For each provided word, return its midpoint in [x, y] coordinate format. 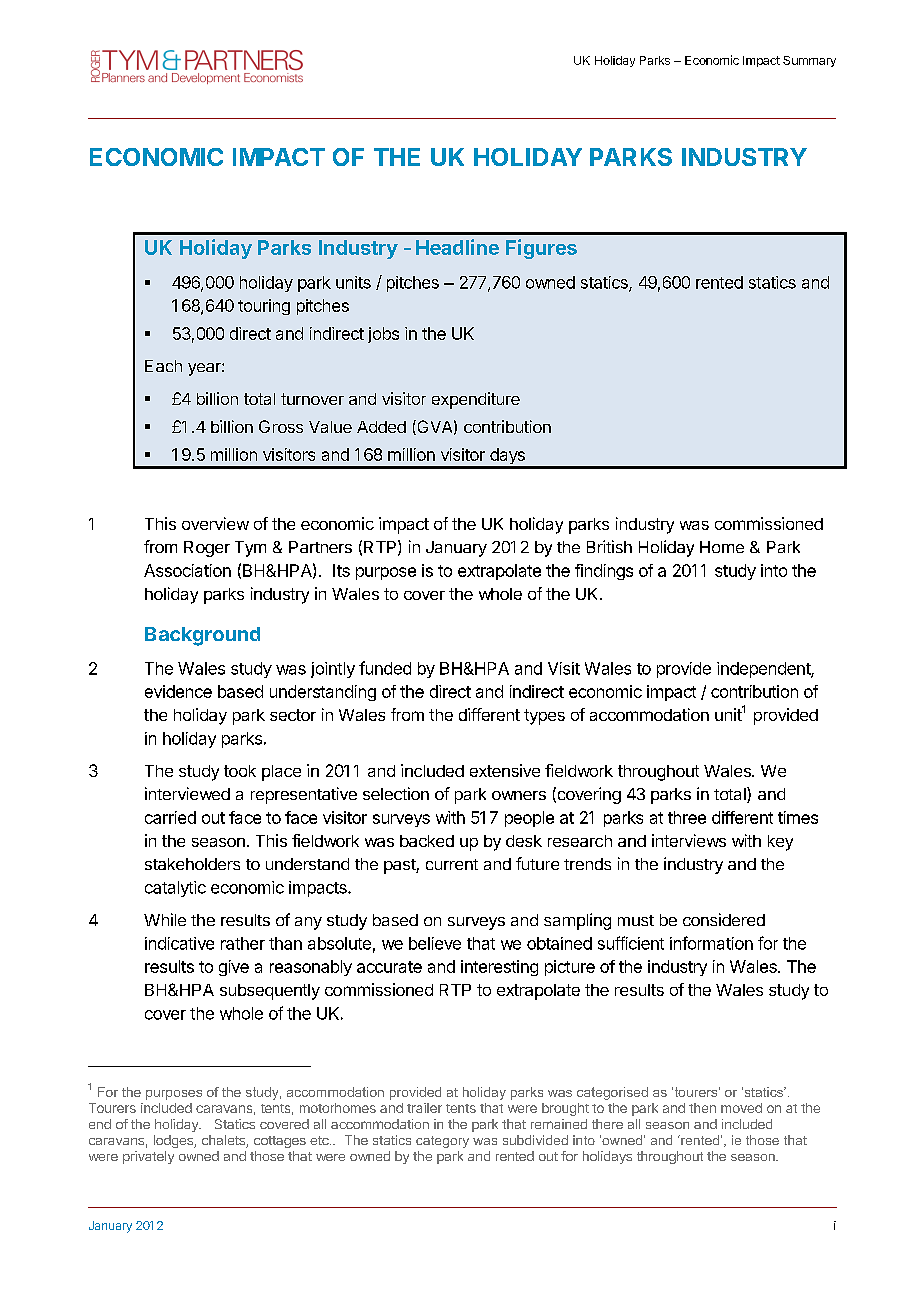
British [609, 546]
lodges [174, 1141]
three [687, 817]
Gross [281, 426]
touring [264, 307]
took [240, 771]
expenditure [476, 400]
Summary [809, 61]
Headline [457, 247]
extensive [505, 770]
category [442, 1142]
